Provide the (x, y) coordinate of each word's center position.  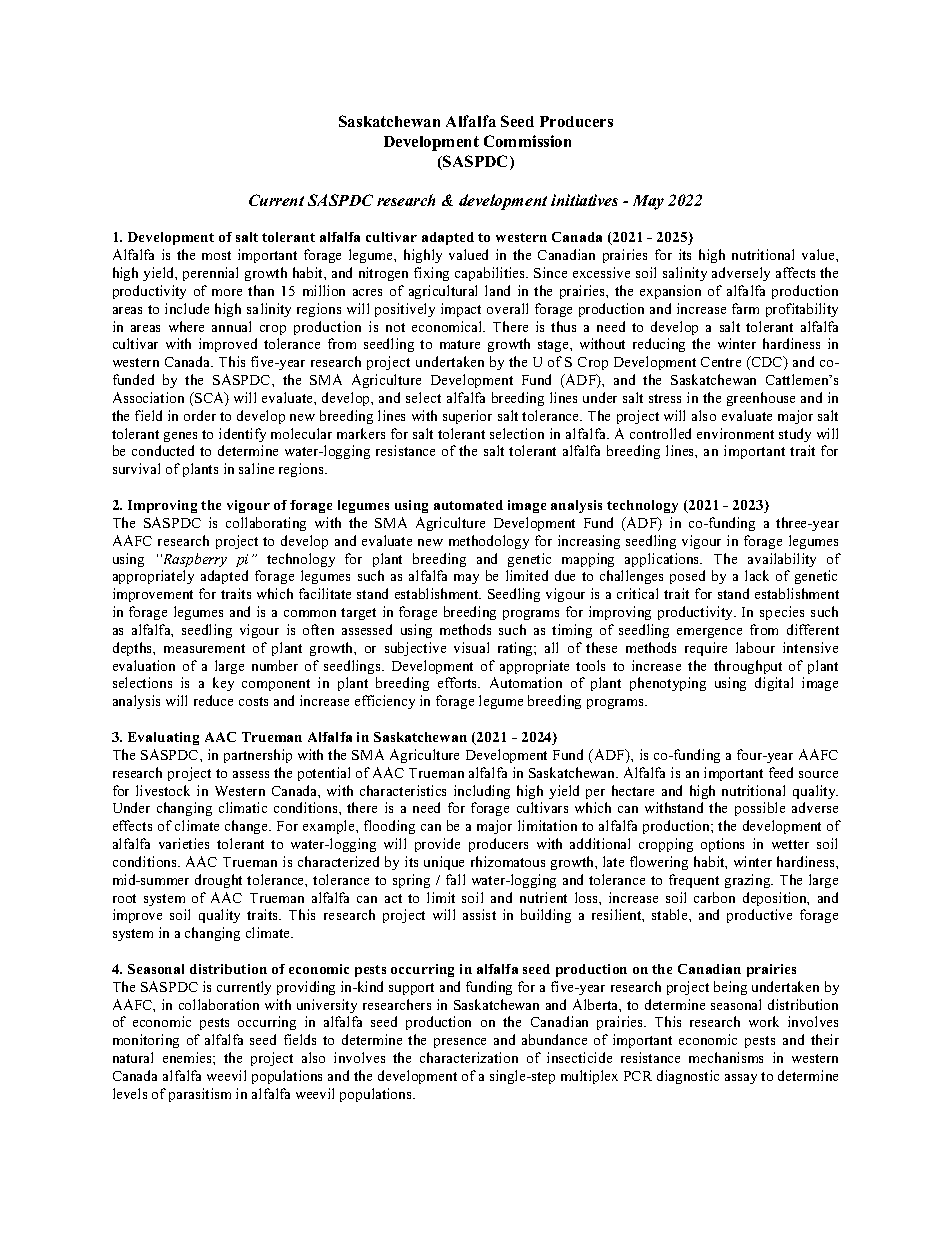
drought (218, 881)
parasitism (200, 1095)
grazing (749, 881)
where (186, 326)
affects (795, 272)
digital (774, 684)
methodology (489, 542)
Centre (721, 362)
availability (782, 560)
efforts (459, 682)
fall (455, 879)
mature (460, 344)
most (216, 255)
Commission (527, 141)
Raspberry (194, 560)
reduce (213, 700)
